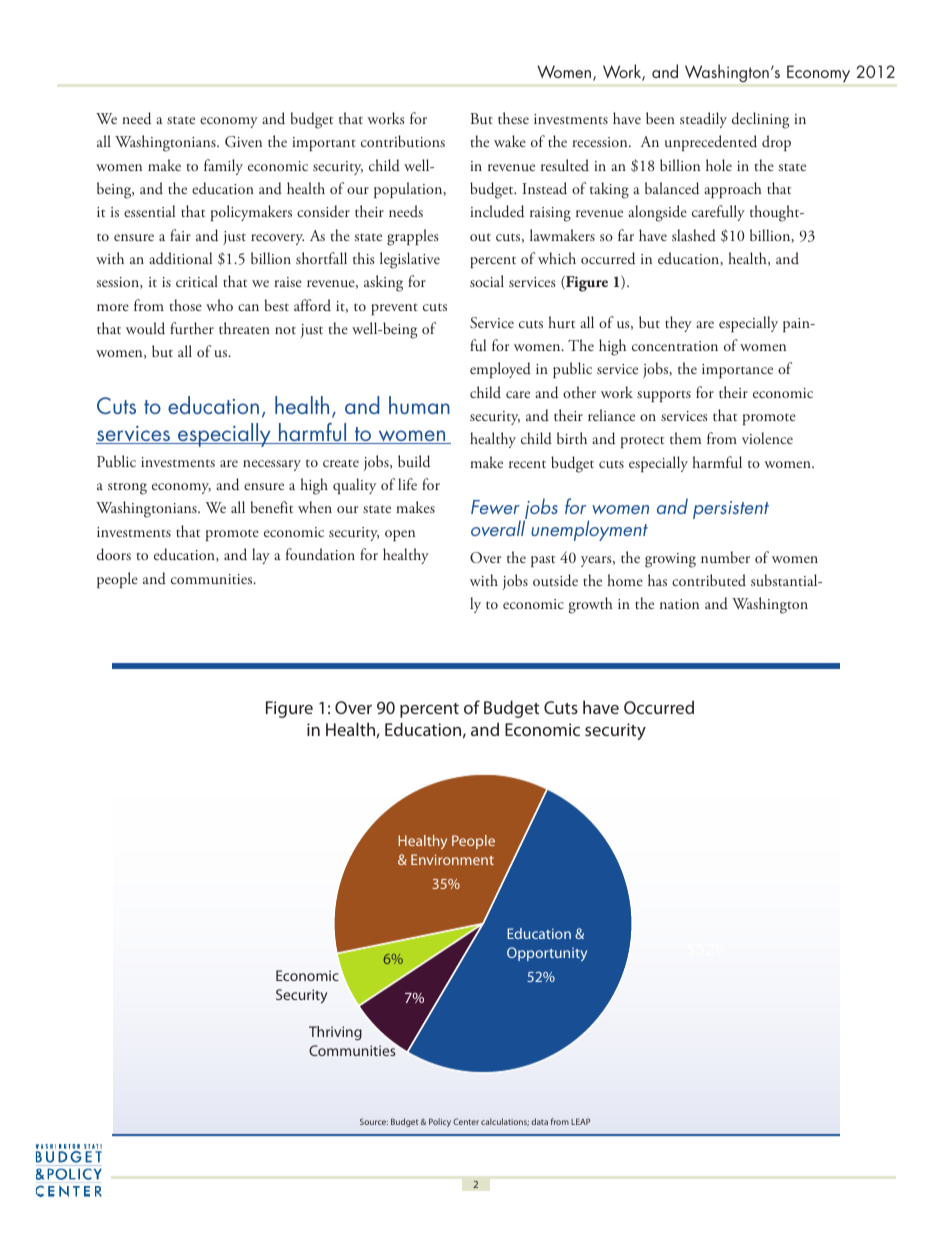  I want to click on further, so click(192, 328).
